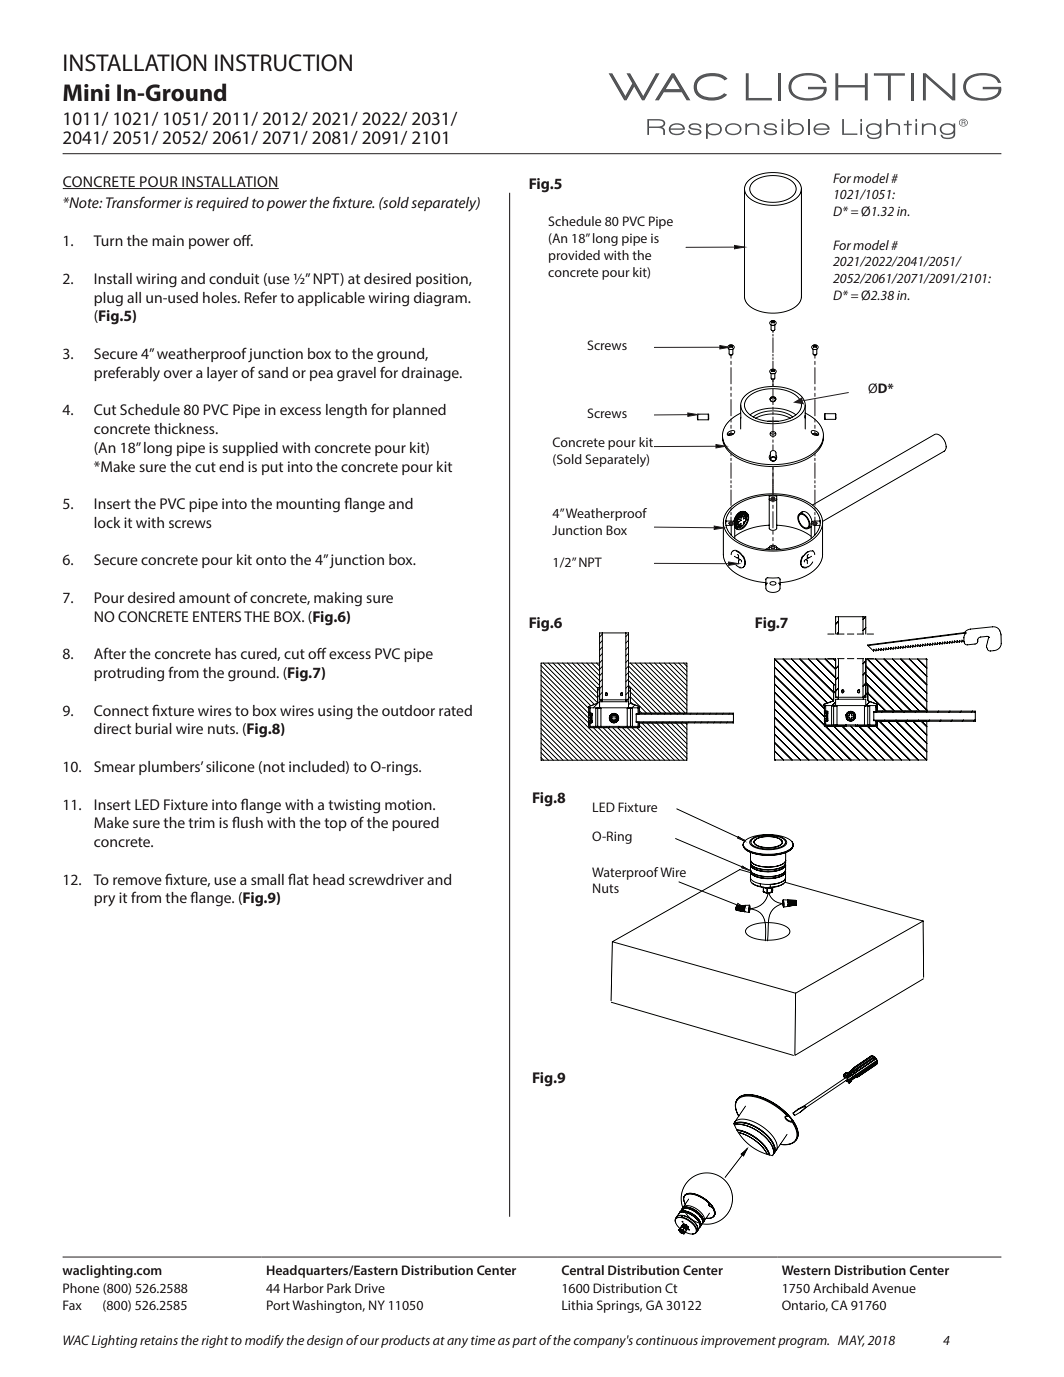 Image resolution: width=1064 pixels, height=1377 pixels. What do you see at coordinates (283, 63) in the screenshot?
I see `INSTRUCTION` at bounding box center [283, 63].
